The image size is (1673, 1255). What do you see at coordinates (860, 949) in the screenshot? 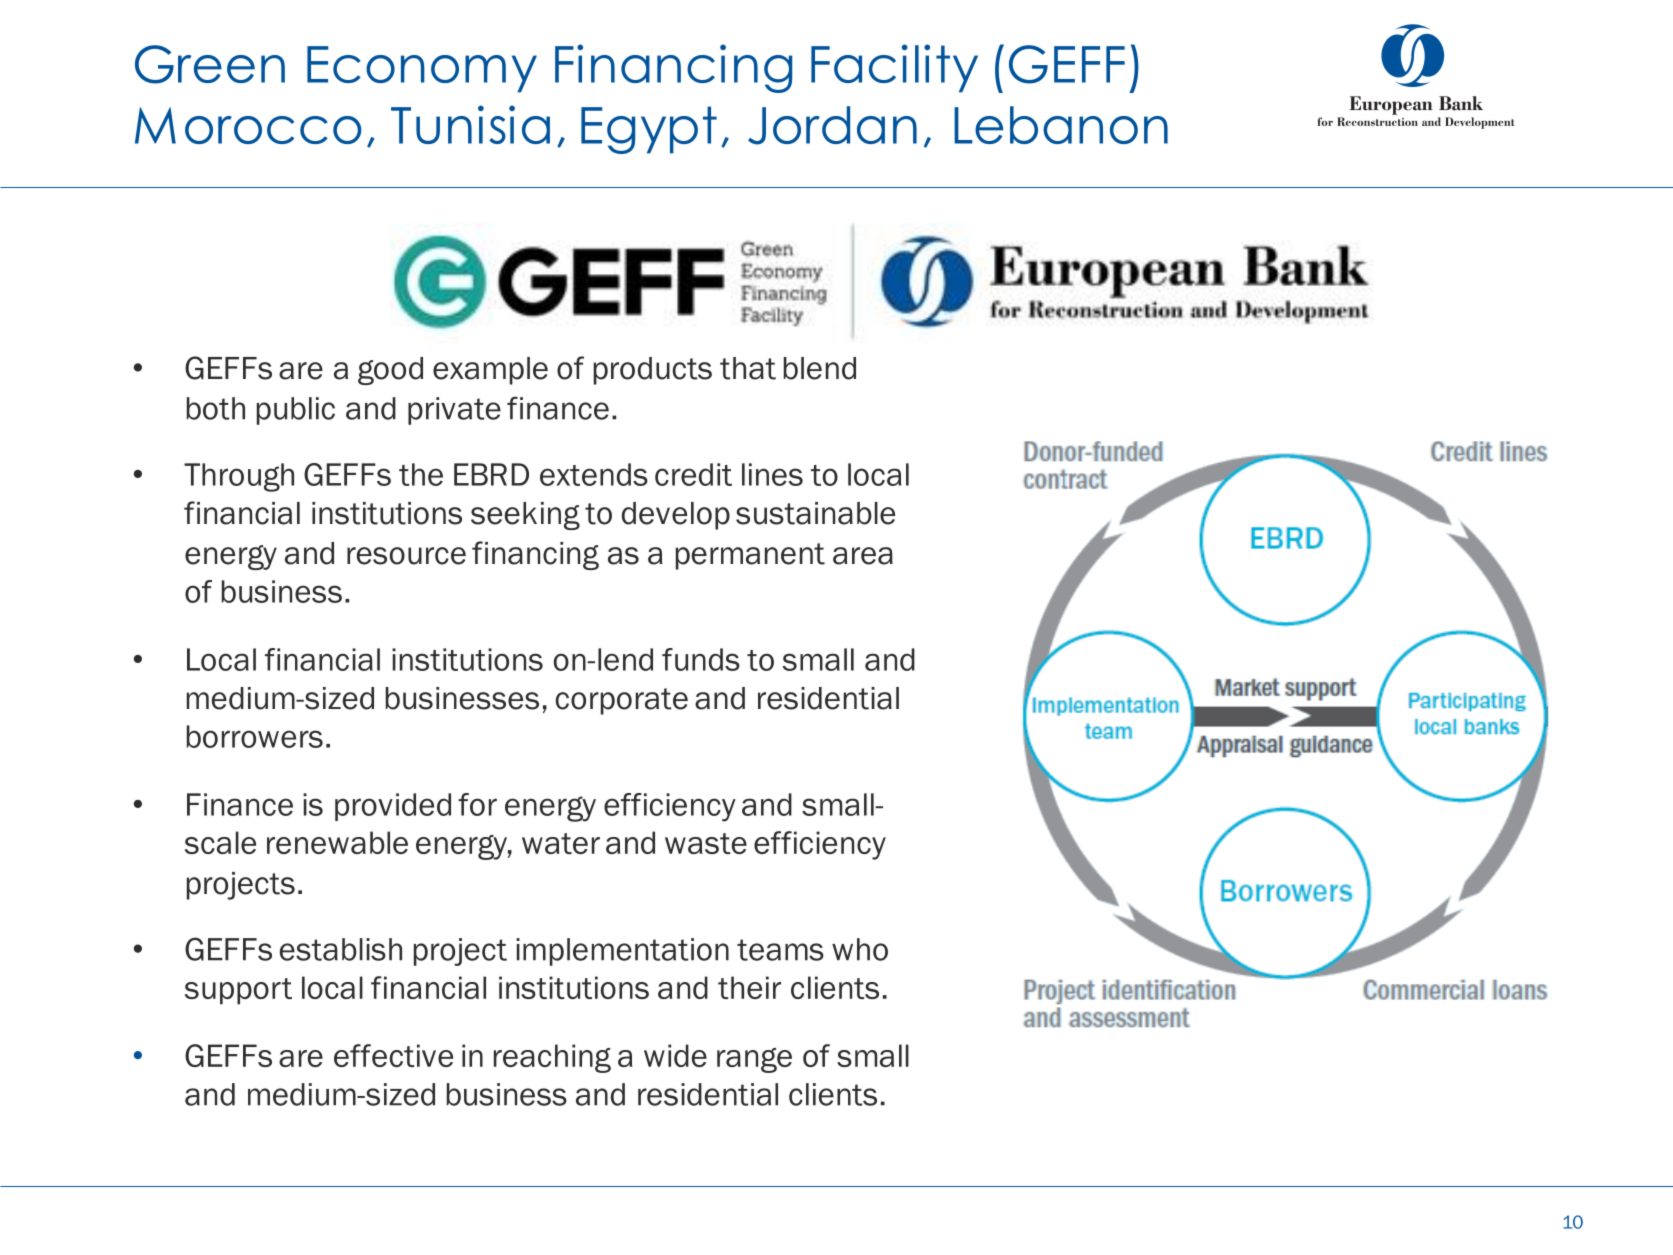
I see `who` at bounding box center [860, 949].
